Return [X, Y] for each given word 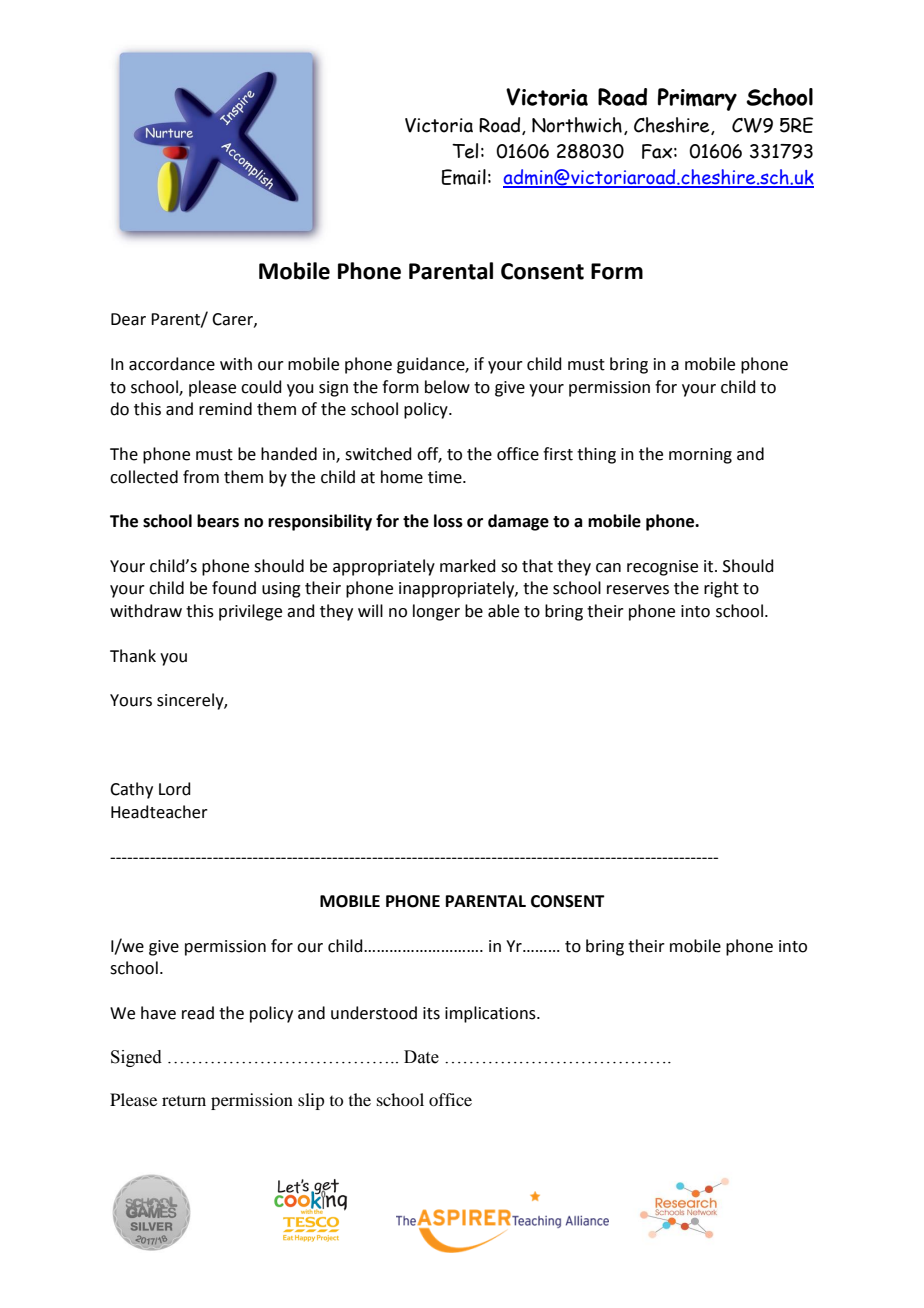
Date [421, 1057]
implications [491, 1014]
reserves [638, 590]
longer [436, 612]
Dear [128, 319]
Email [464, 177]
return [184, 1101]
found [234, 588]
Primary [697, 99]
